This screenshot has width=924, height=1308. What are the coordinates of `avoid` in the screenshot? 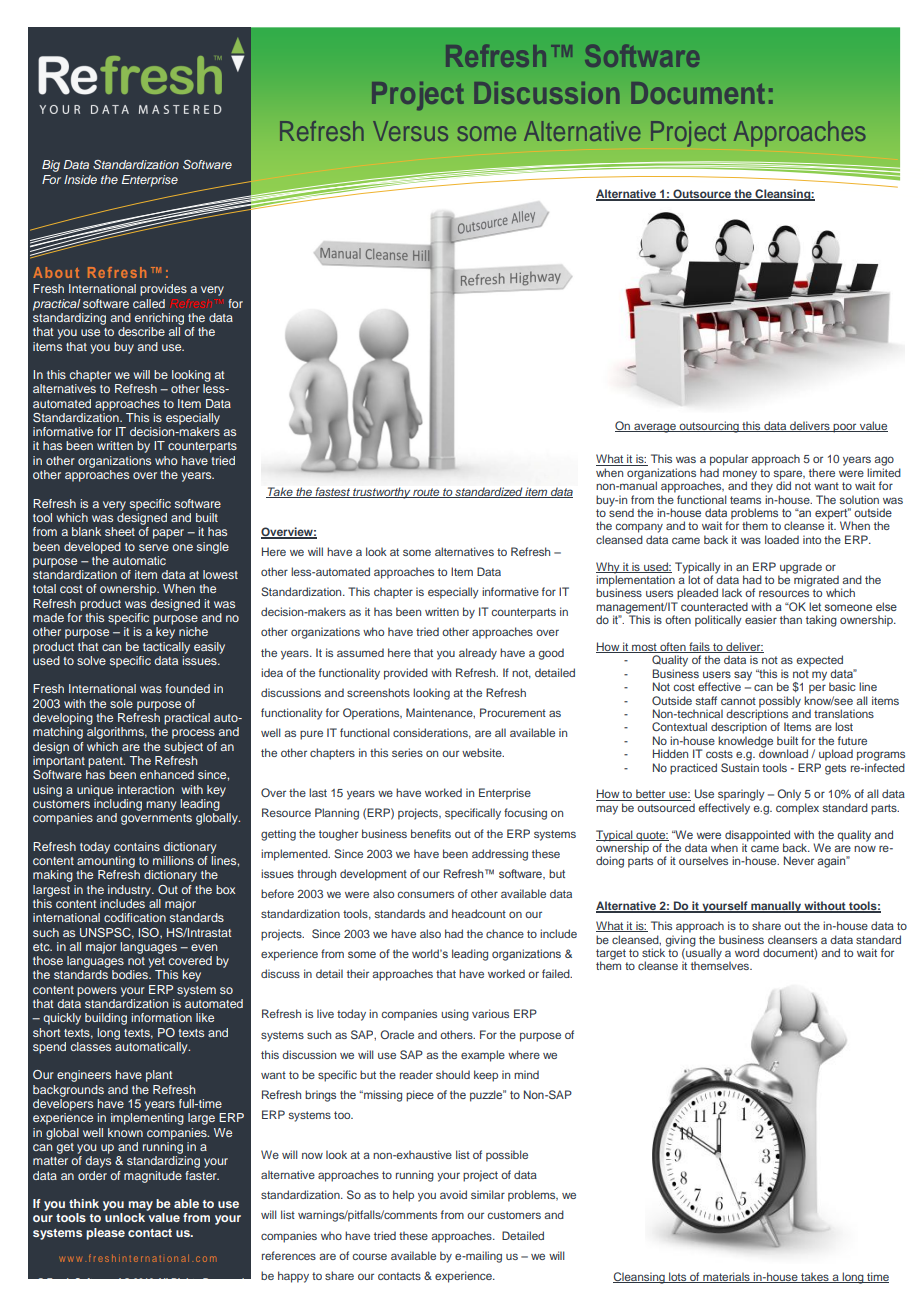 It's located at (453, 1194).
